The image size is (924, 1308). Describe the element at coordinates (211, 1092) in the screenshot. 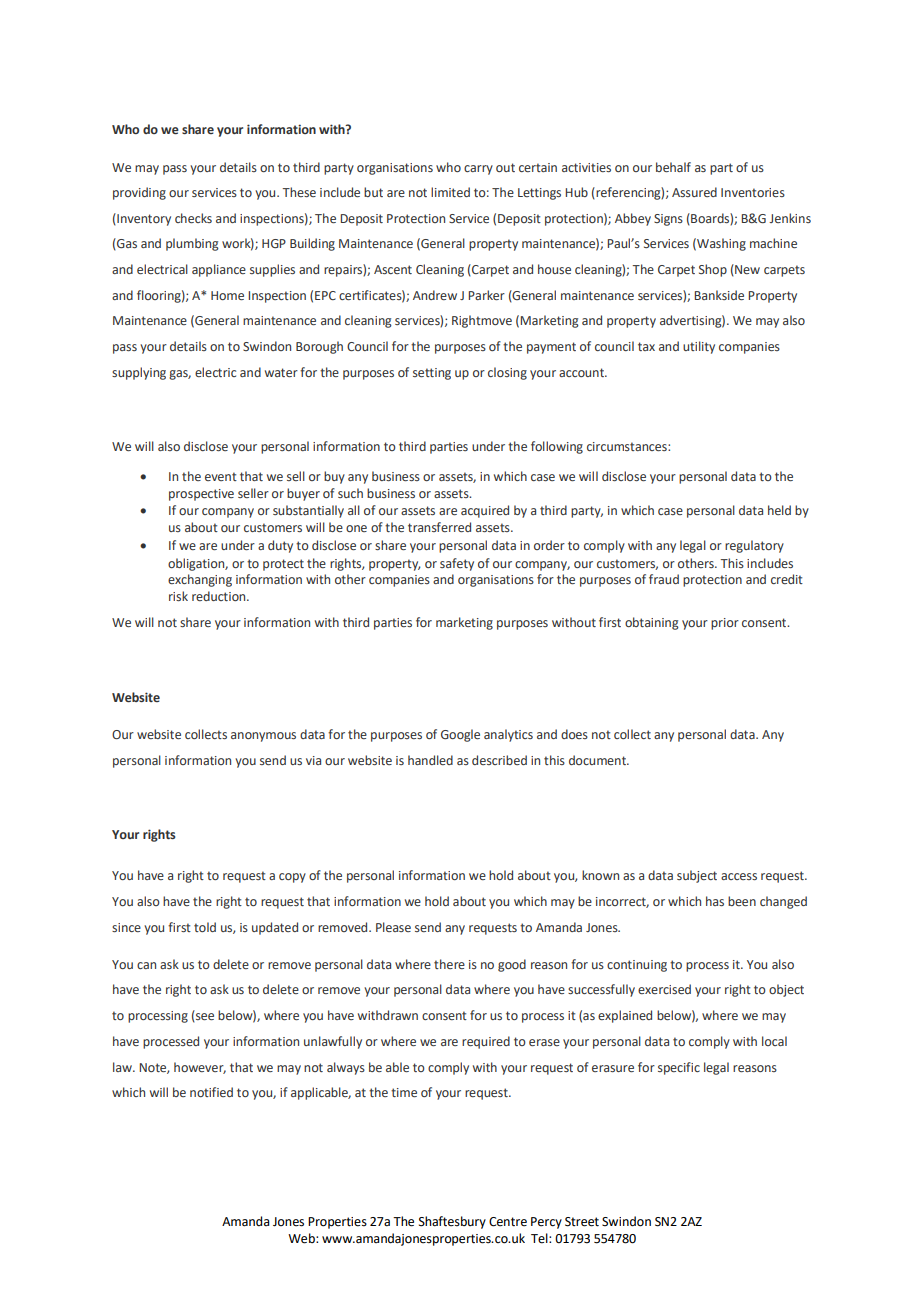

I see `notified` at that location.
